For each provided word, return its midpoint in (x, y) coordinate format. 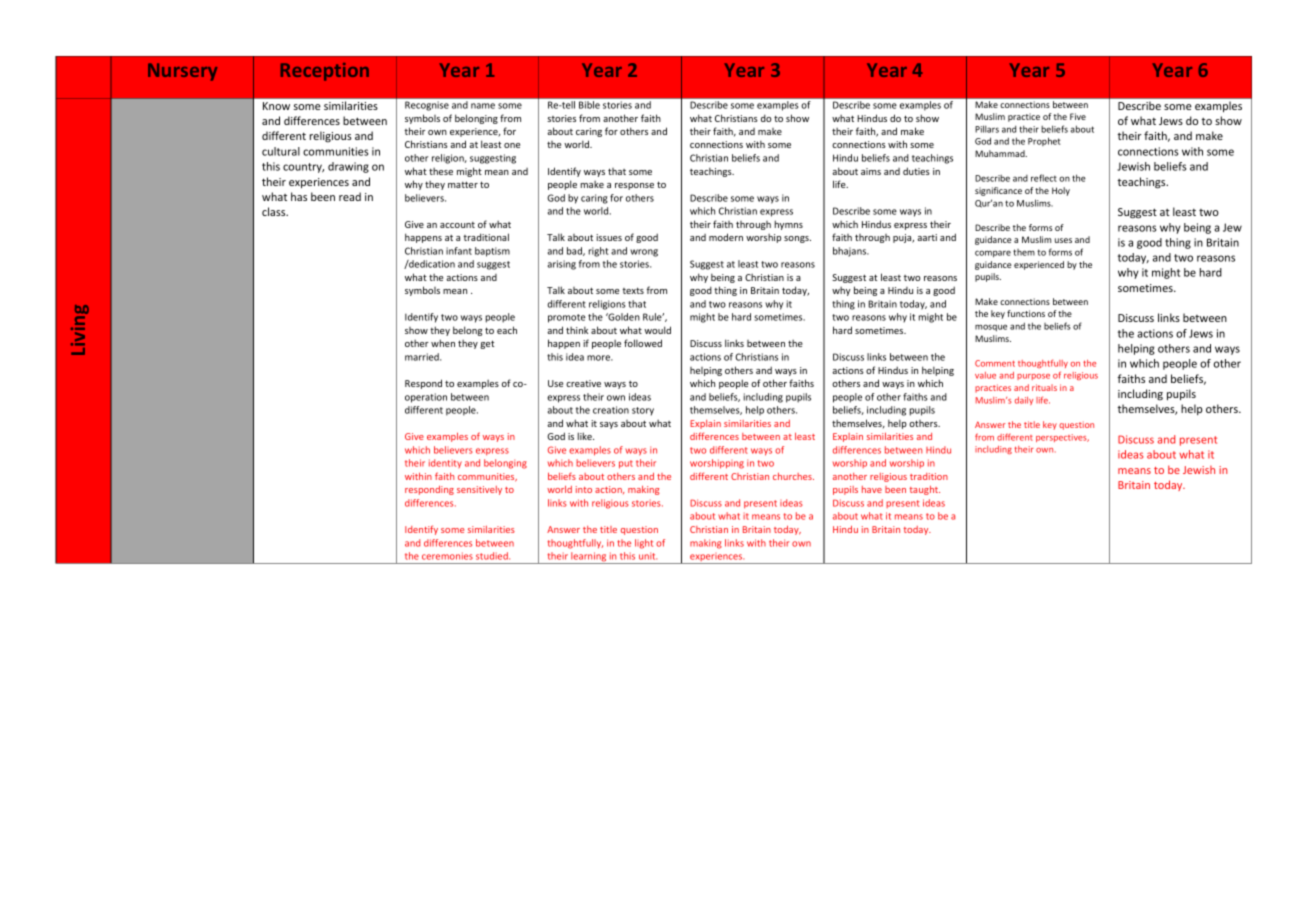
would (657, 330)
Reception (325, 72)
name (483, 106)
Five (1078, 116)
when (443, 343)
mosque (991, 327)
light (644, 544)
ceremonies (447, 556)
